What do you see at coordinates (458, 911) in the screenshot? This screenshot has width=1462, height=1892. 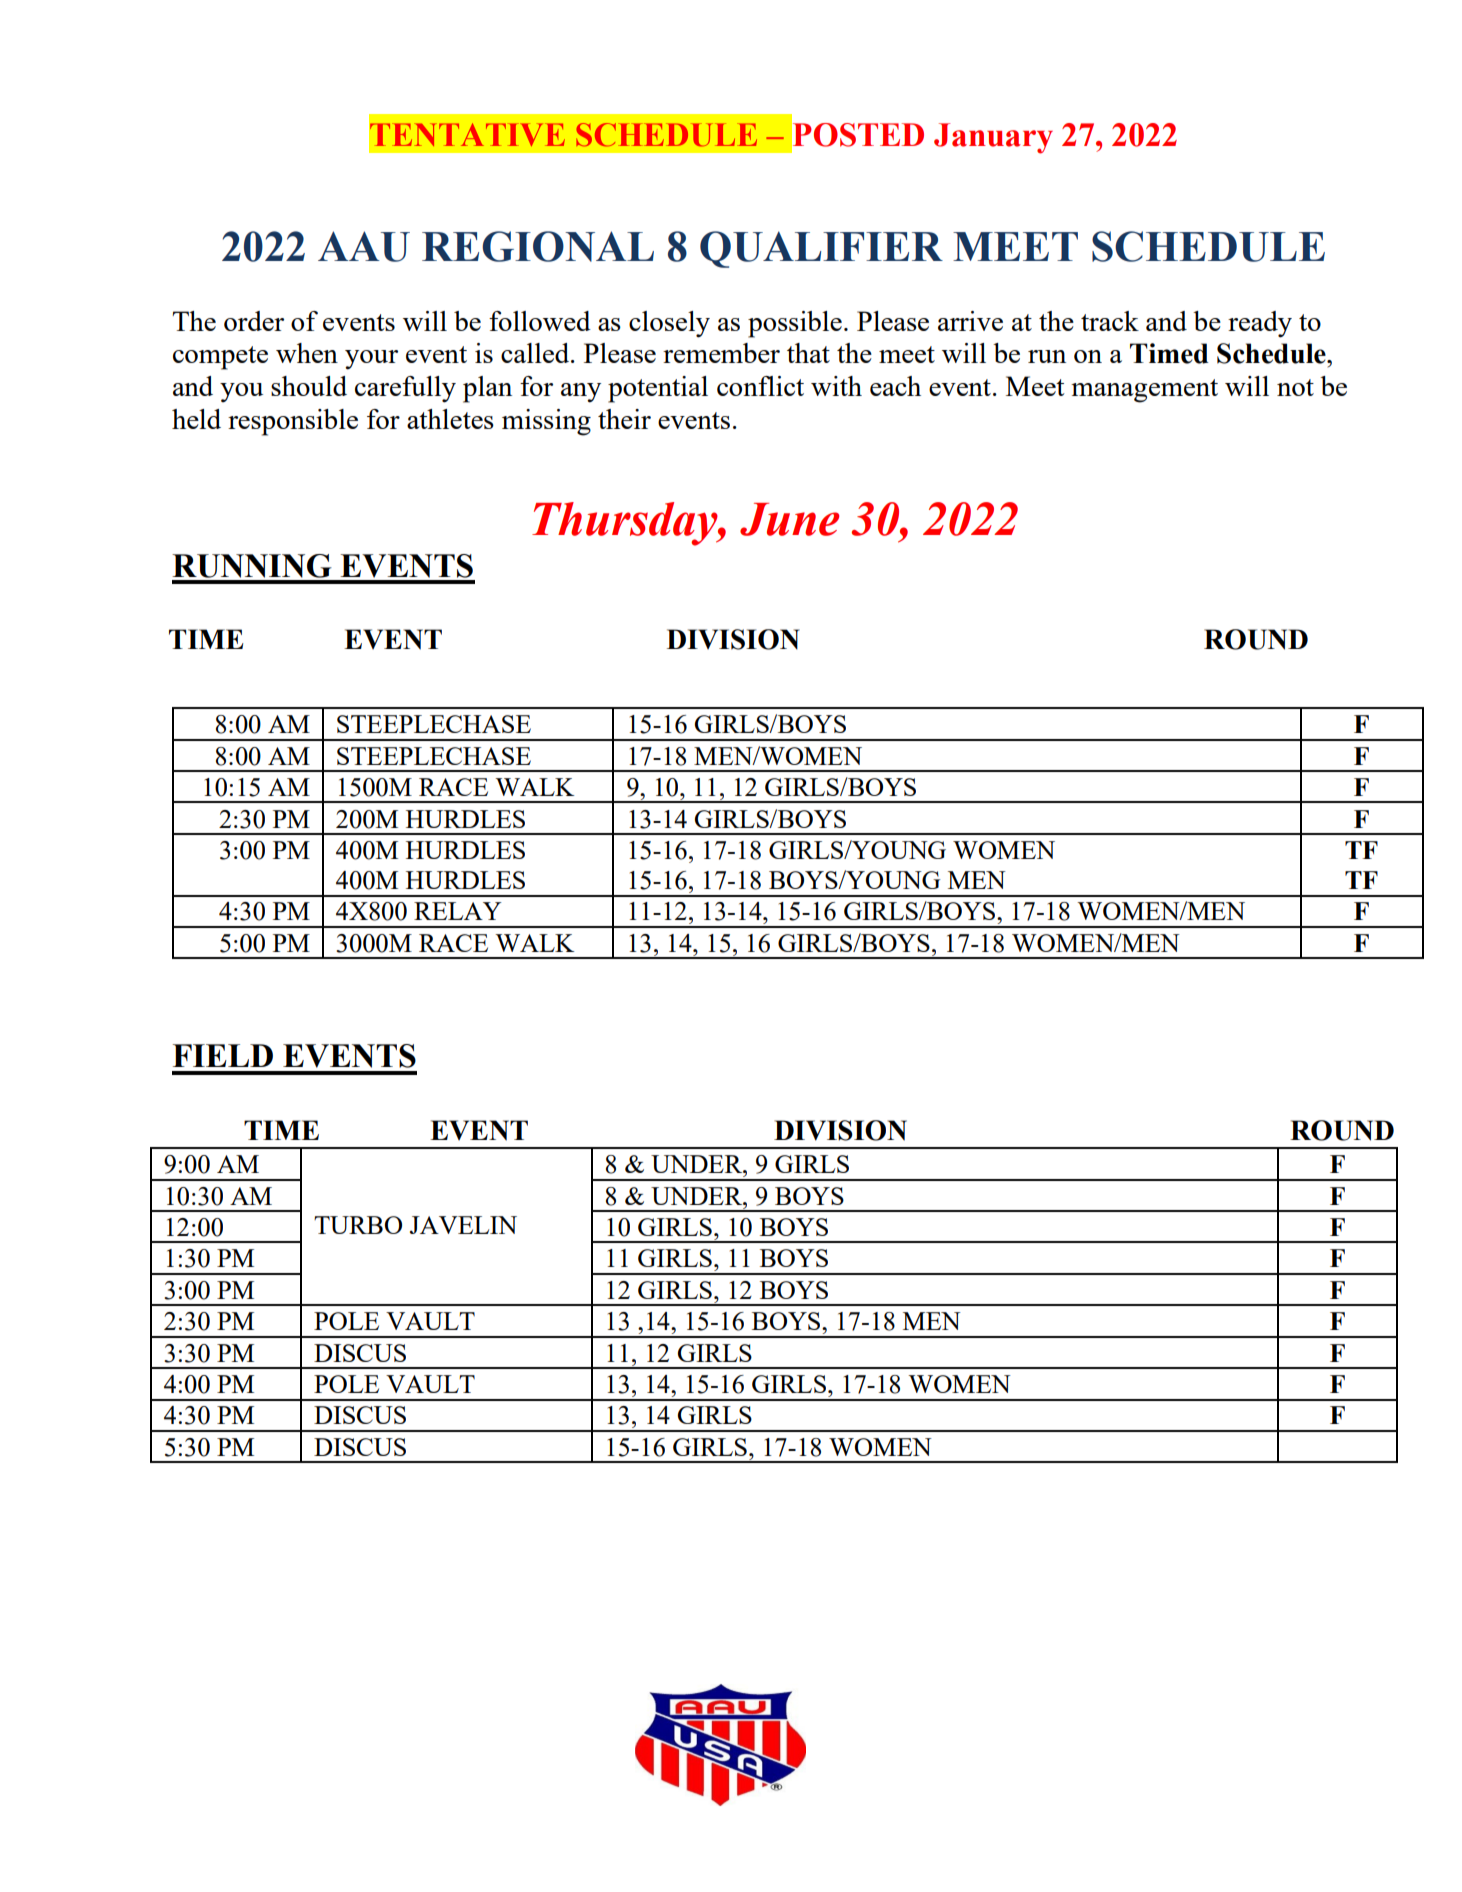 I see `RELAY` at bounding box center [458, 911].
